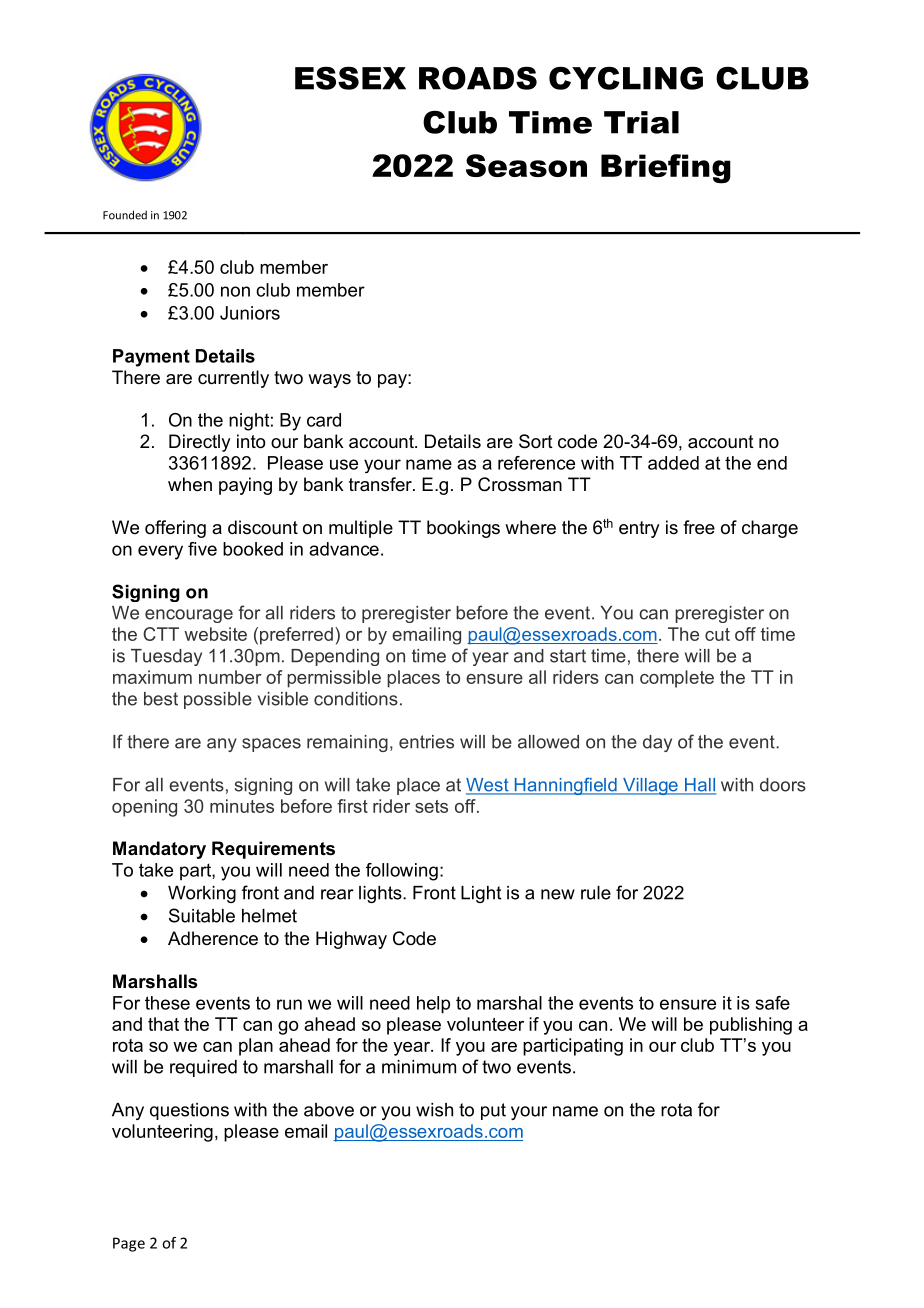 The height and width of the screenshot is (1308, 924). Describe the element at coordinates (536, 441) in the screenshot. I see `Sort` at that location.
